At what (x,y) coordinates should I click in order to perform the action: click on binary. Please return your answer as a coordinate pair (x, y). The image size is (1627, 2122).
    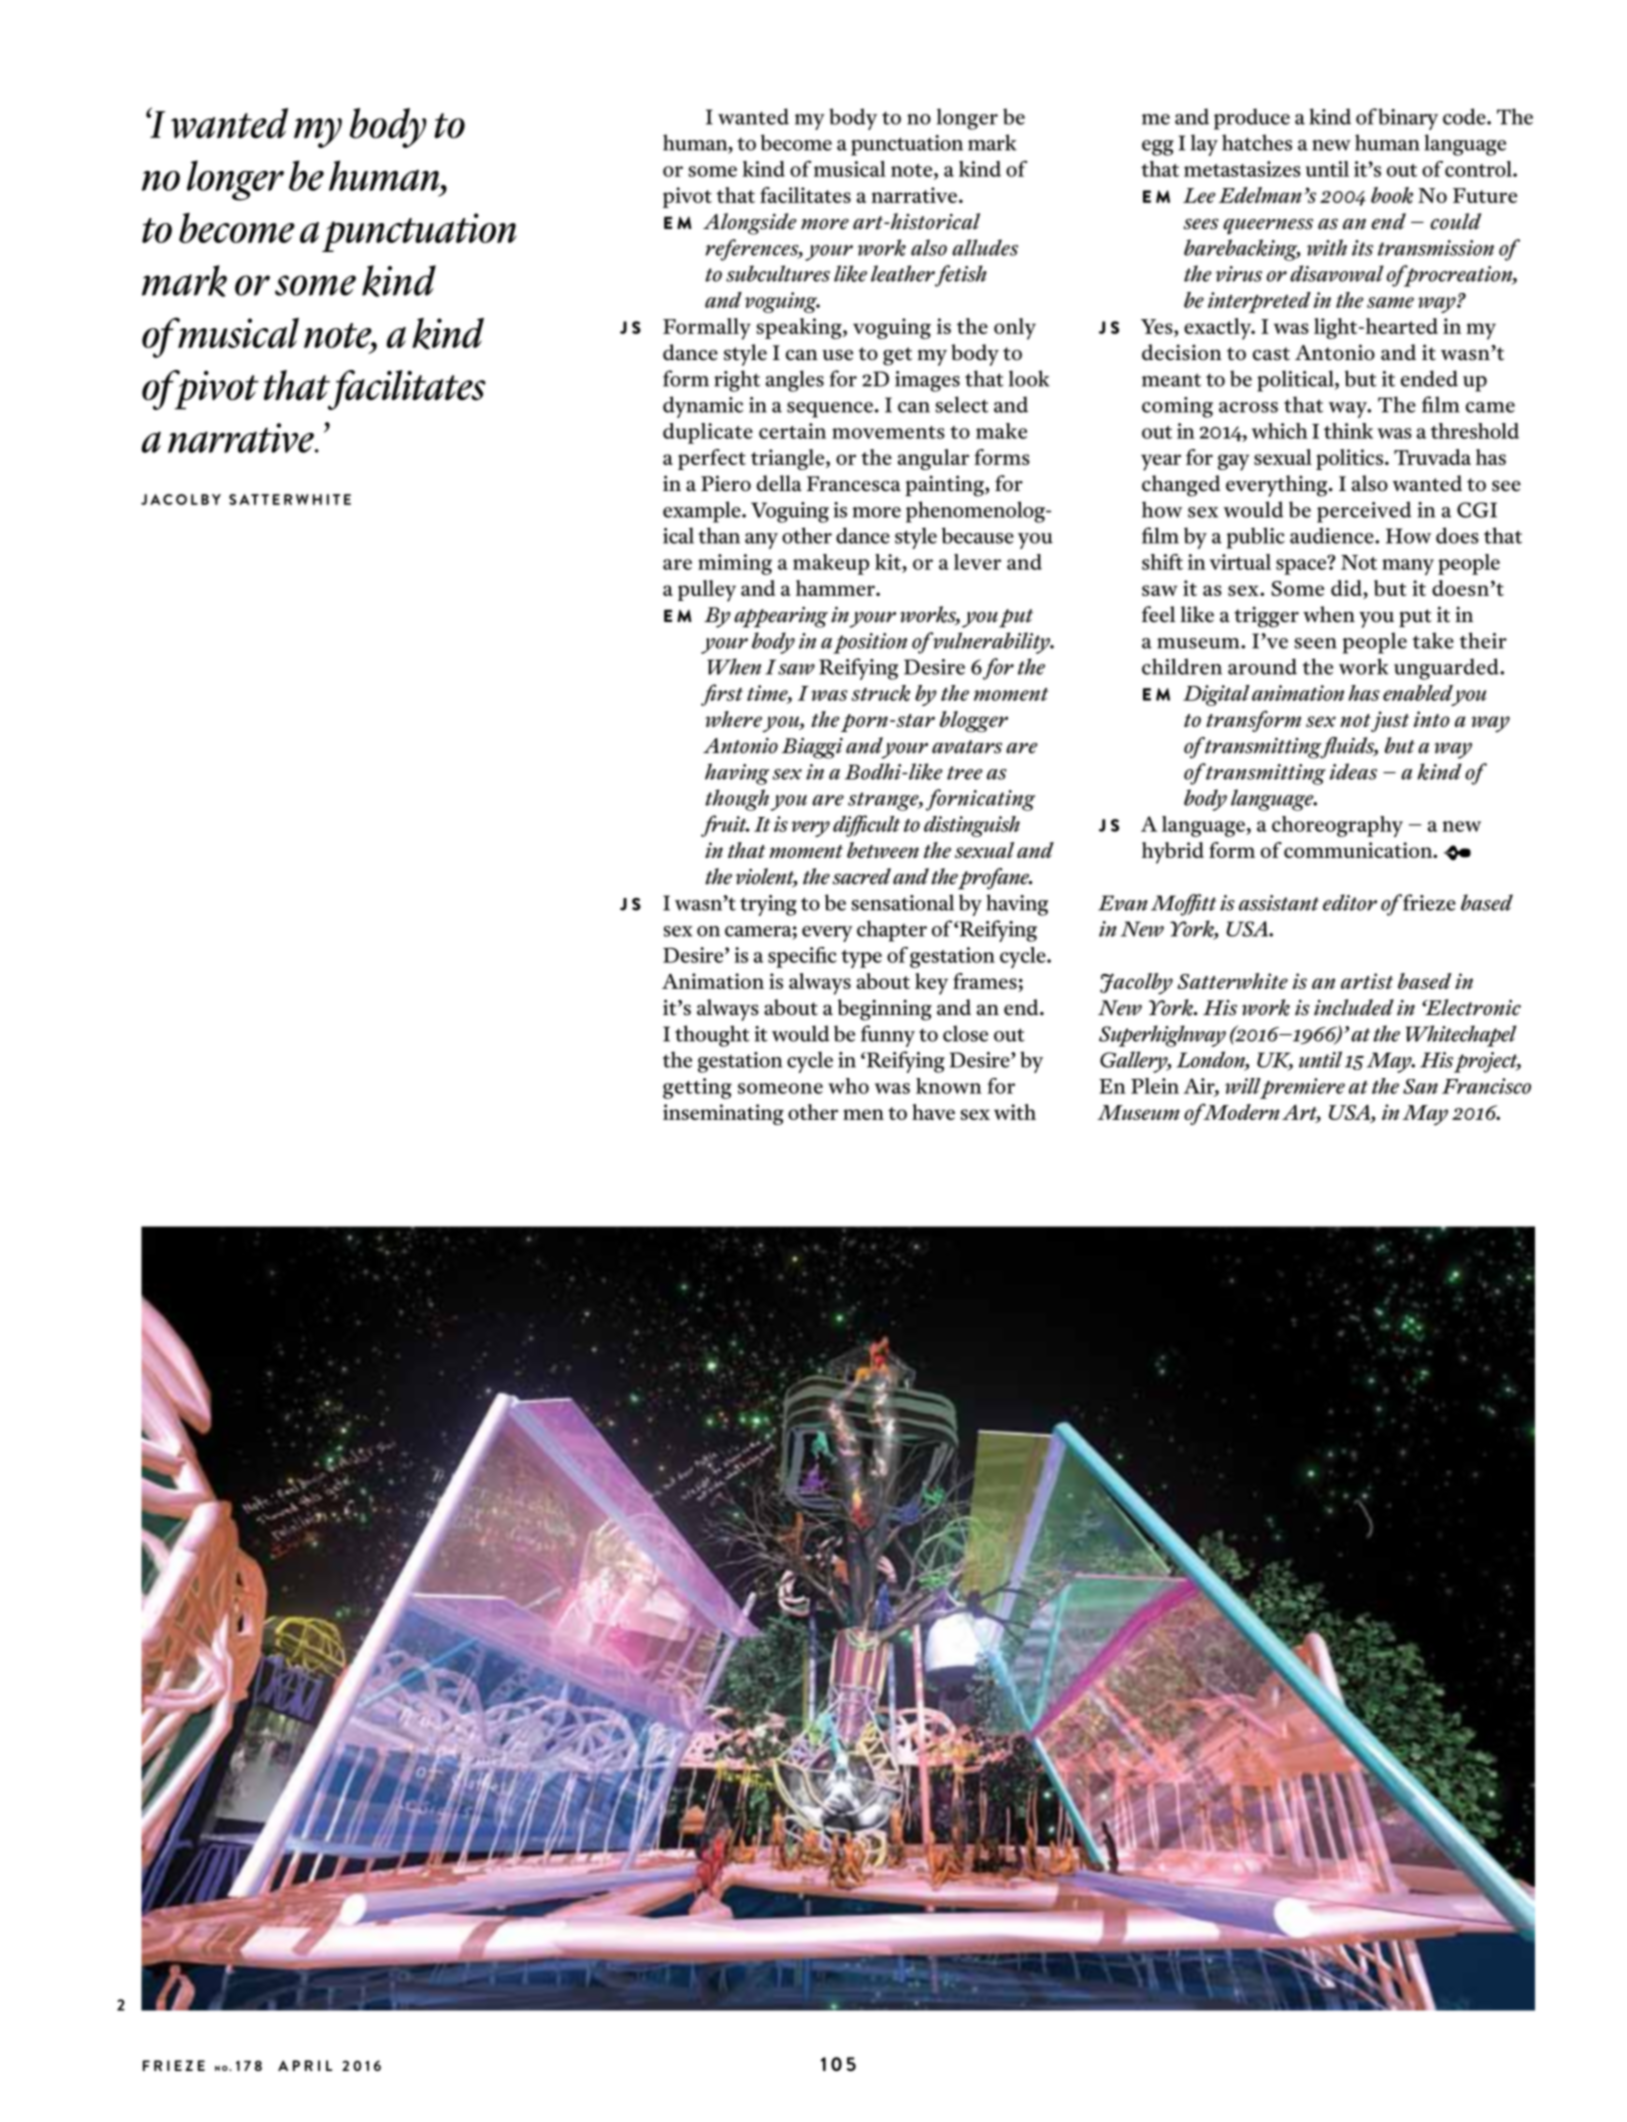
    Looking at the image, I should click on (1408, 119).
